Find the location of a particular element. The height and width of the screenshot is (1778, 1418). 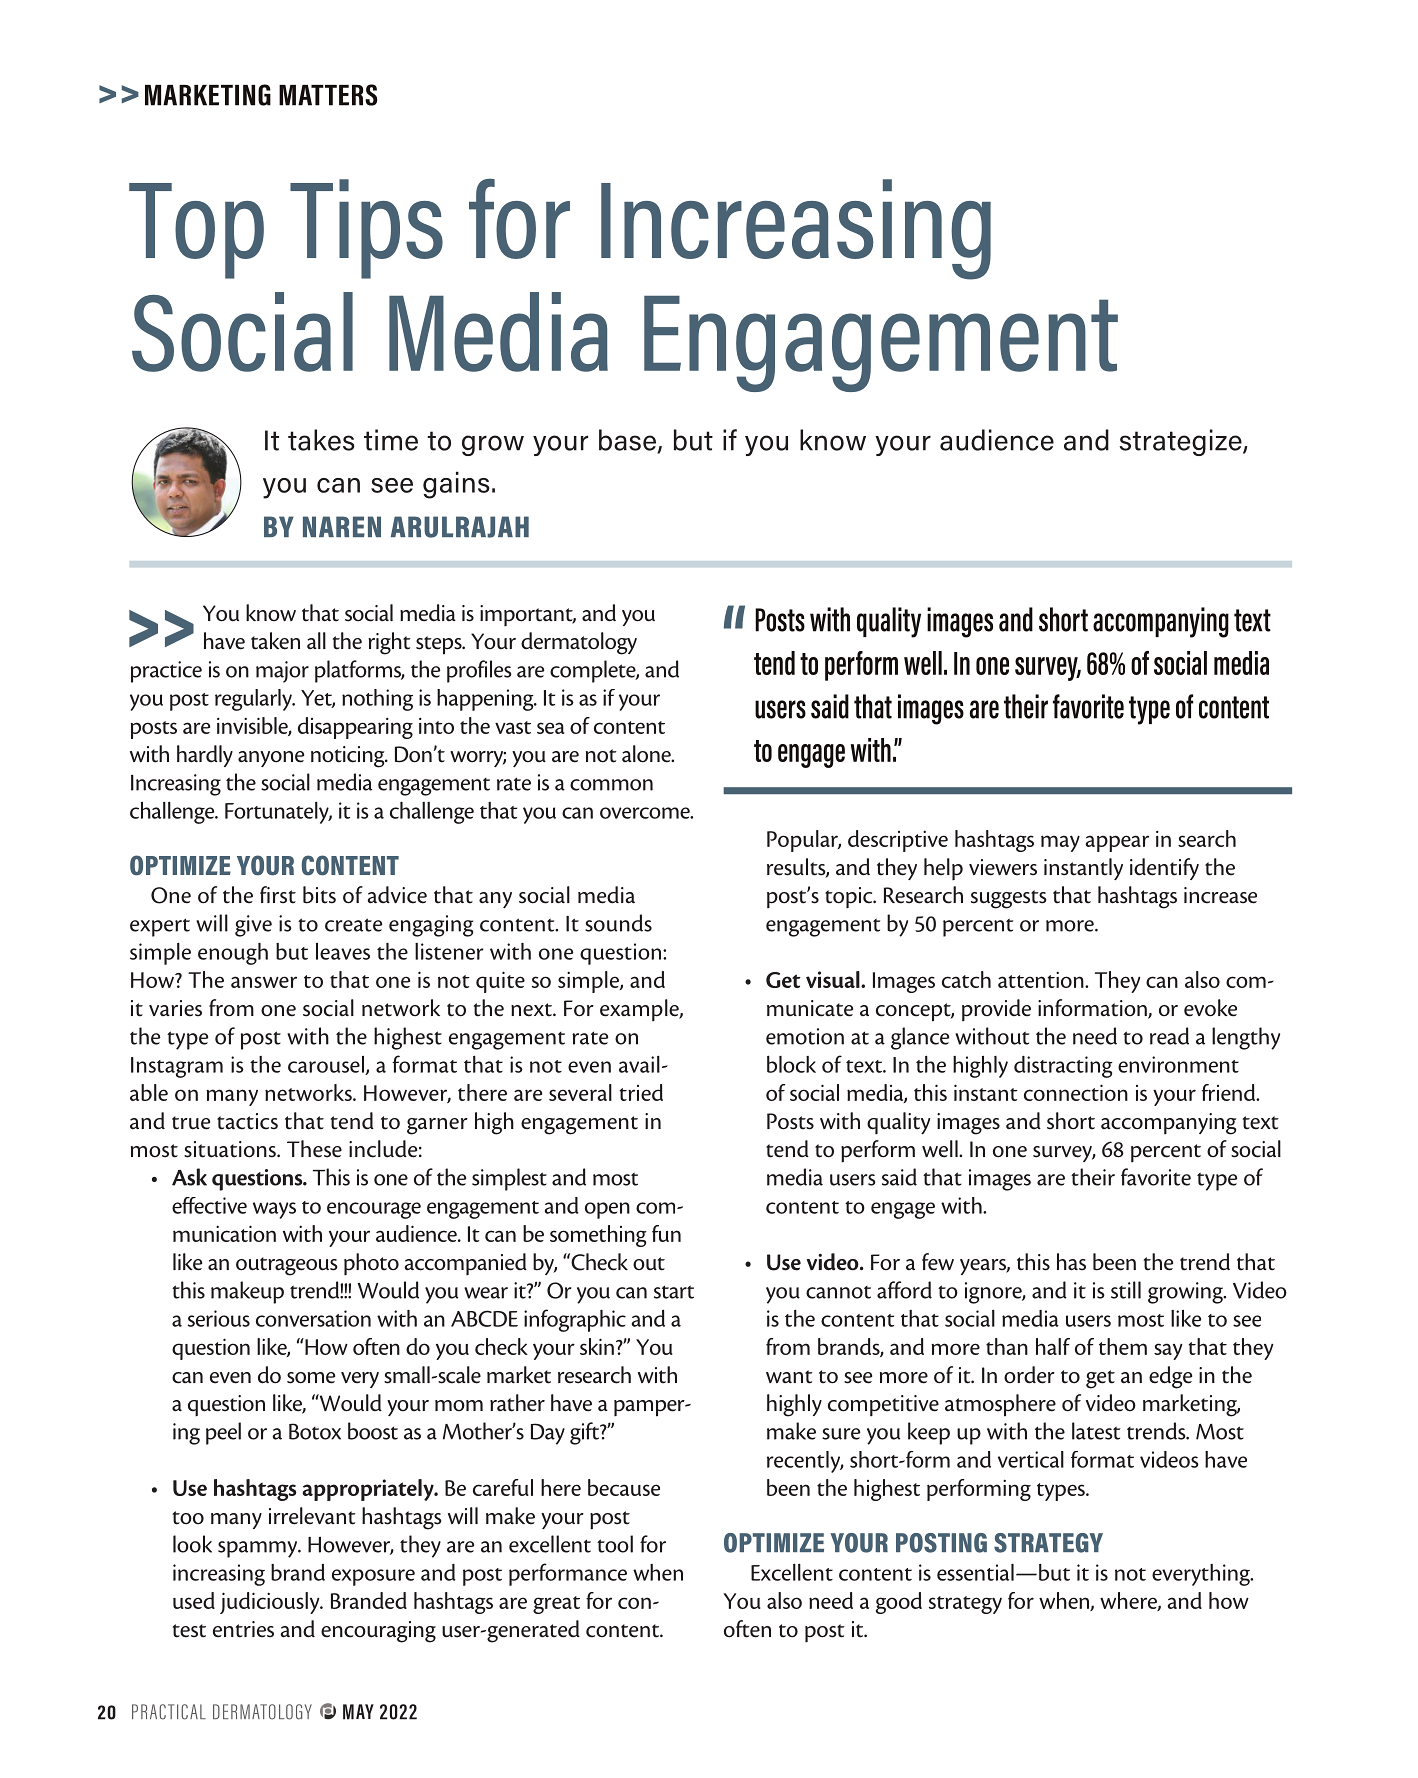

Tips is located at coordinates (366, 229).
